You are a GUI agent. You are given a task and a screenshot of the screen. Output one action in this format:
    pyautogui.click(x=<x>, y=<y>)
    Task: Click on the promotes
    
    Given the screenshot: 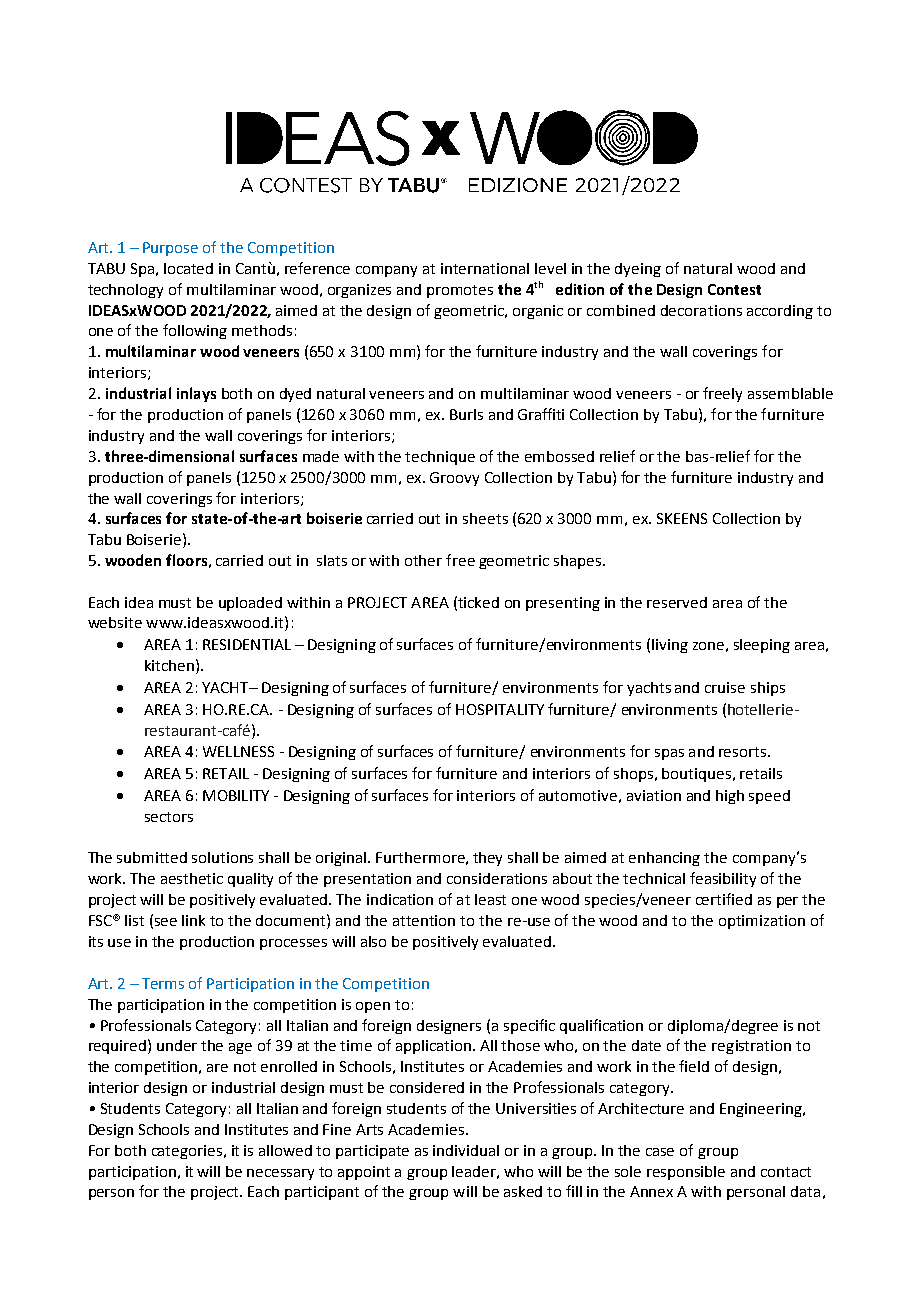 What is the action you would take?
    pyautogui.click(x=460, y=291)
